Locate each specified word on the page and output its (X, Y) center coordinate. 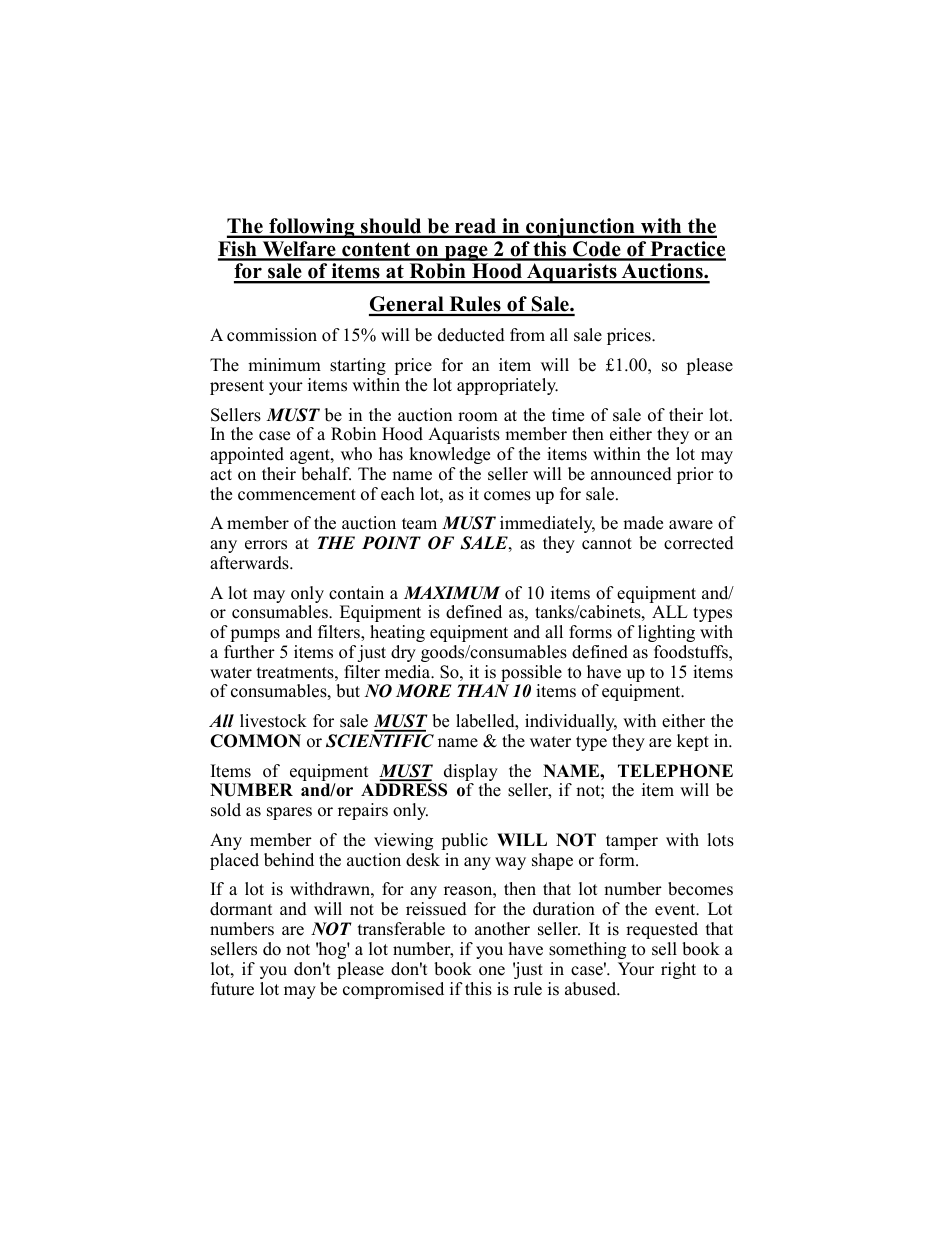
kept (693, 742)
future (232, 989)
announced (631, 474)
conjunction (580, 228)
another (502, 929)
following (312, 228)
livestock (273, 721)
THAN (483, 690)
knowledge (449, 455)
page (466, 253)
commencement (297, 495)
